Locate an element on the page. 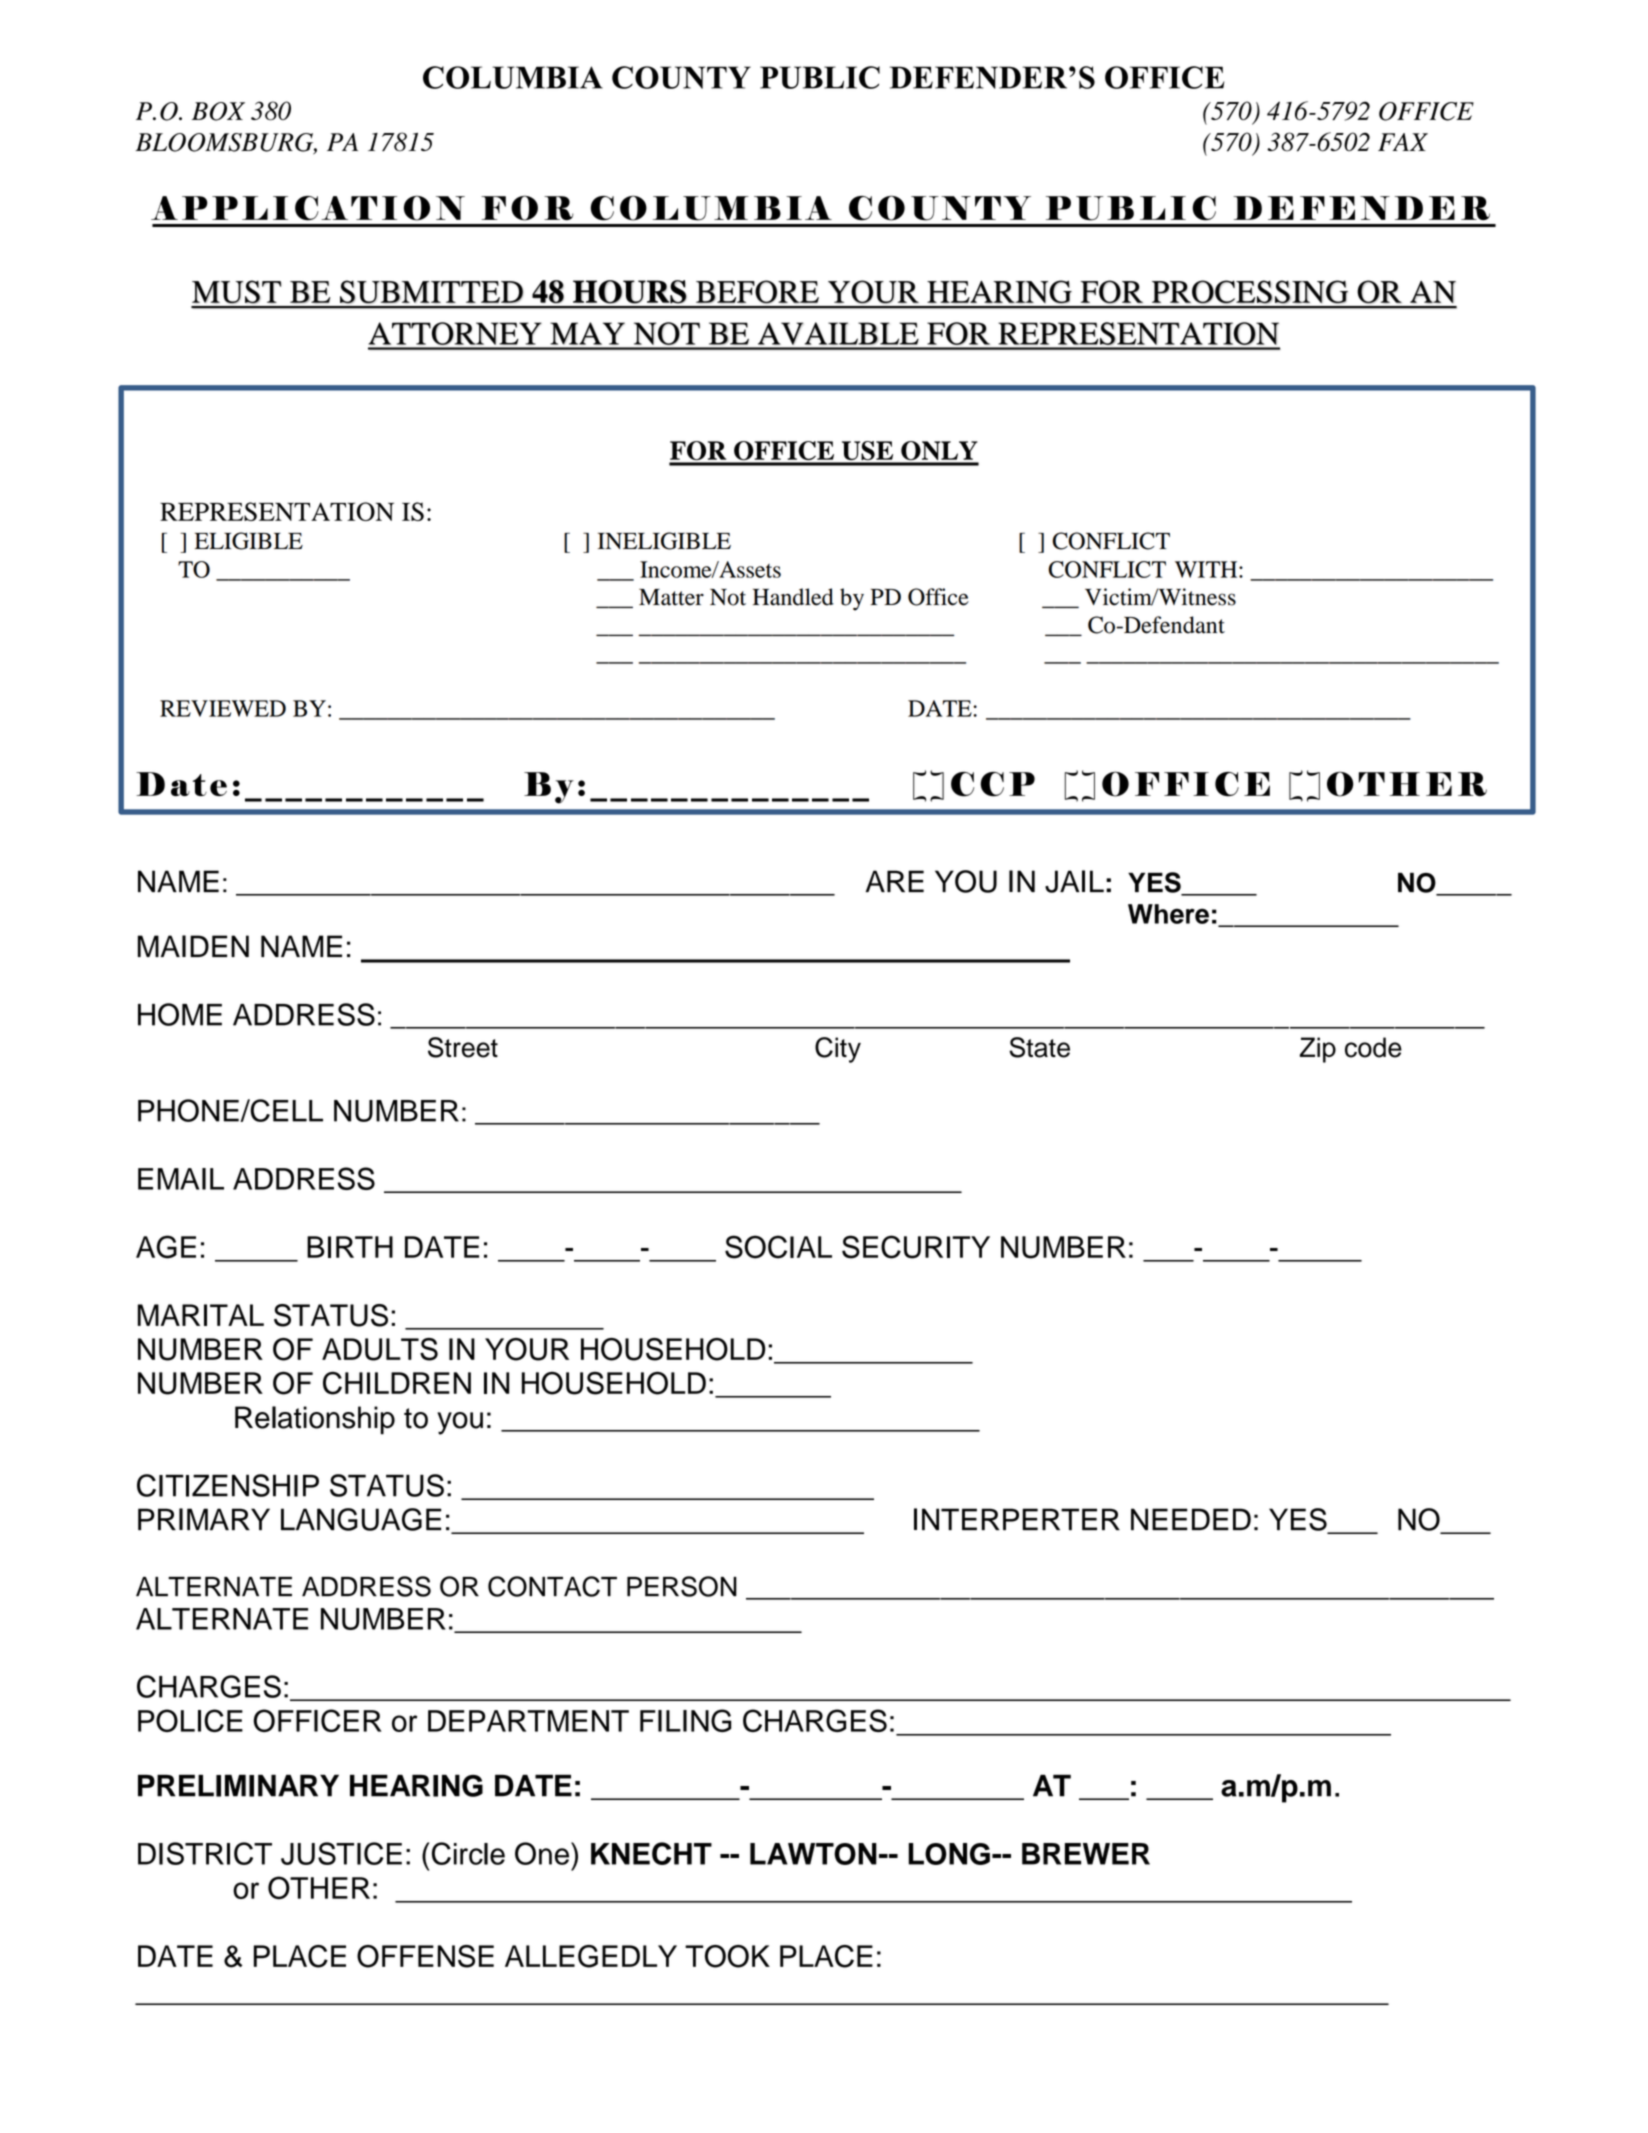 This image has height=2133, width=1648. SOCIAL is located at coordinates (778, 1247).
